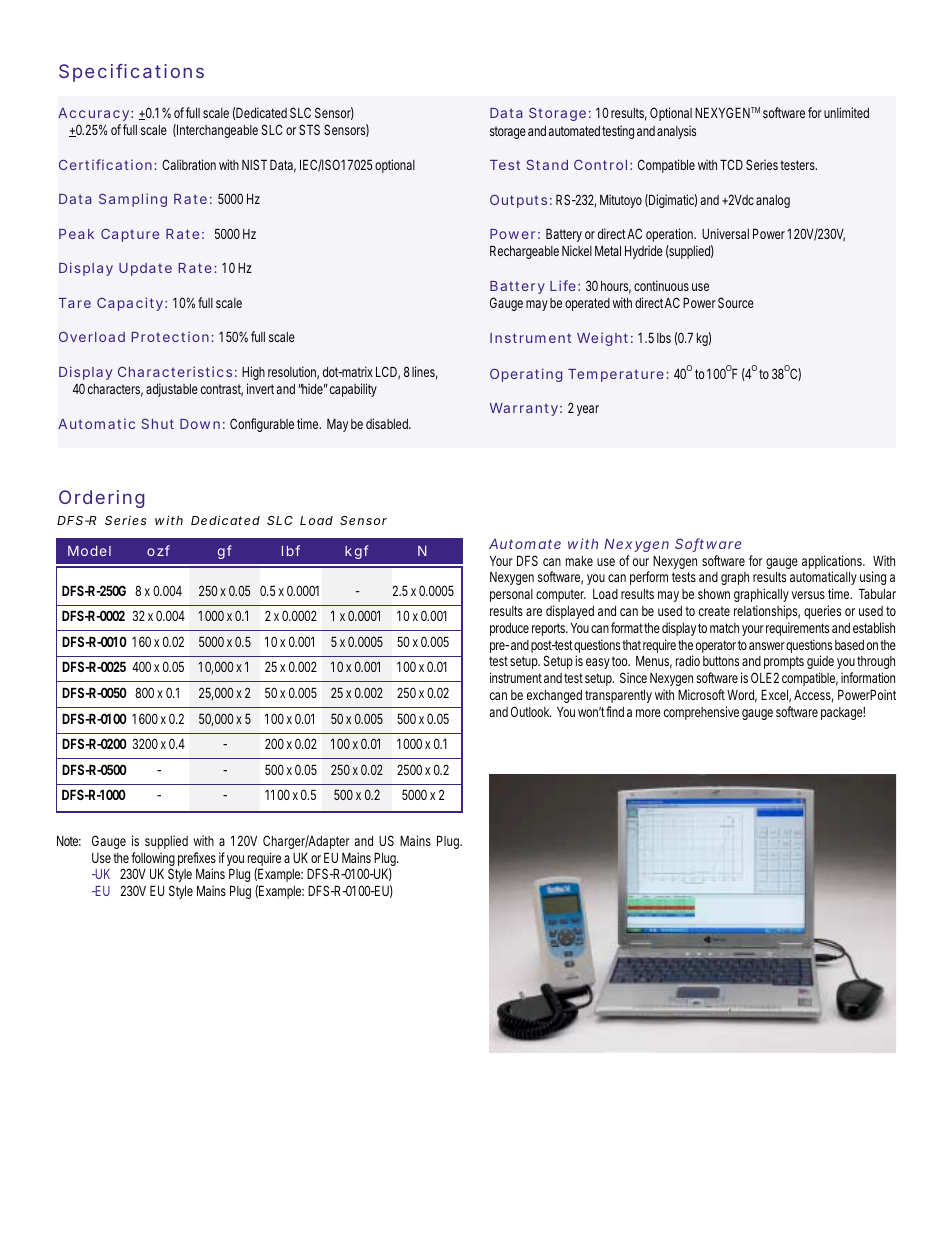 The height and width of the screenshot is (1233, 952). Describe the element at coordinates (388, 423) in the screenshot. I see `disabled` at that location.
